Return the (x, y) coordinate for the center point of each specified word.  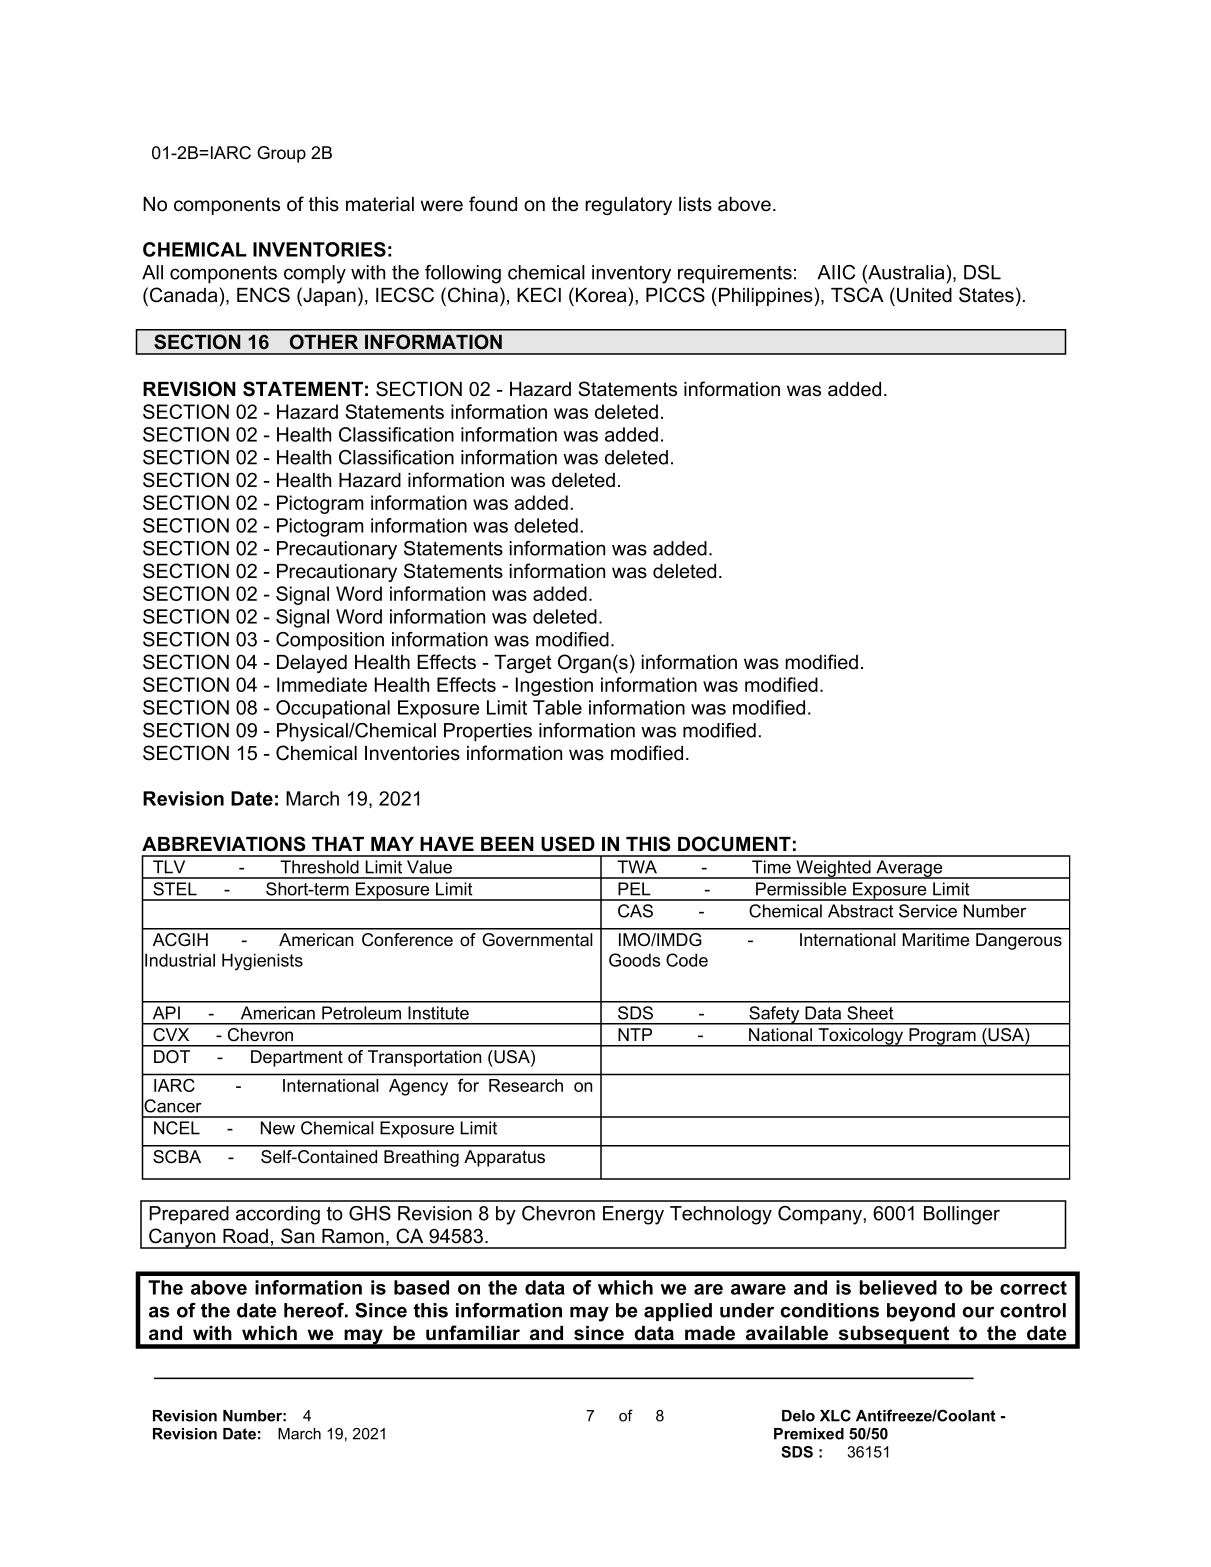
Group (281, 154)
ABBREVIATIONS (224, 844)
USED (568, 844)
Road (245, 1236)
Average (909, 869)
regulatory (628, 206)
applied (678, 1312)
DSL (982, 272)
